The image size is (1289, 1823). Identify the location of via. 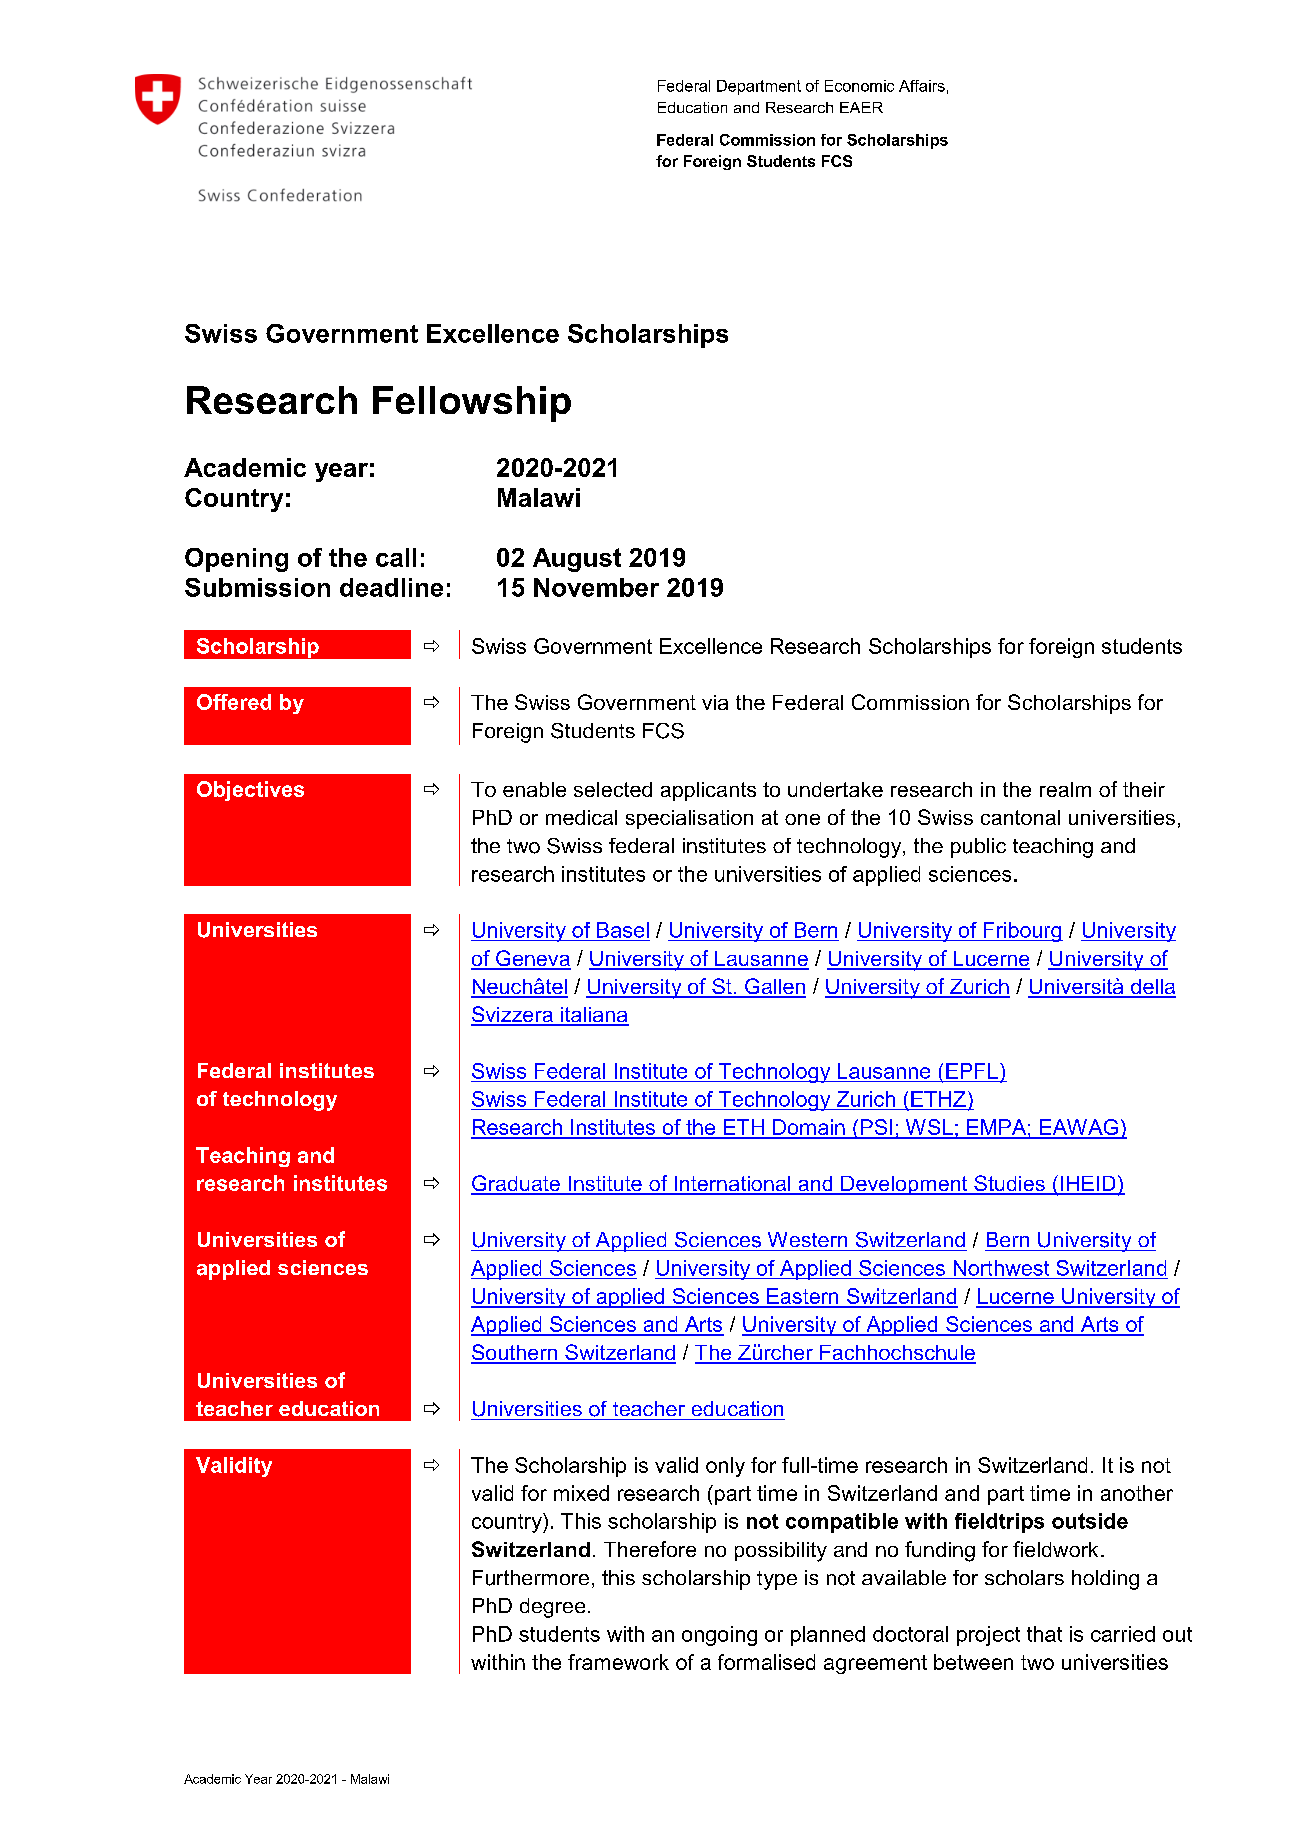
(715, 702).
